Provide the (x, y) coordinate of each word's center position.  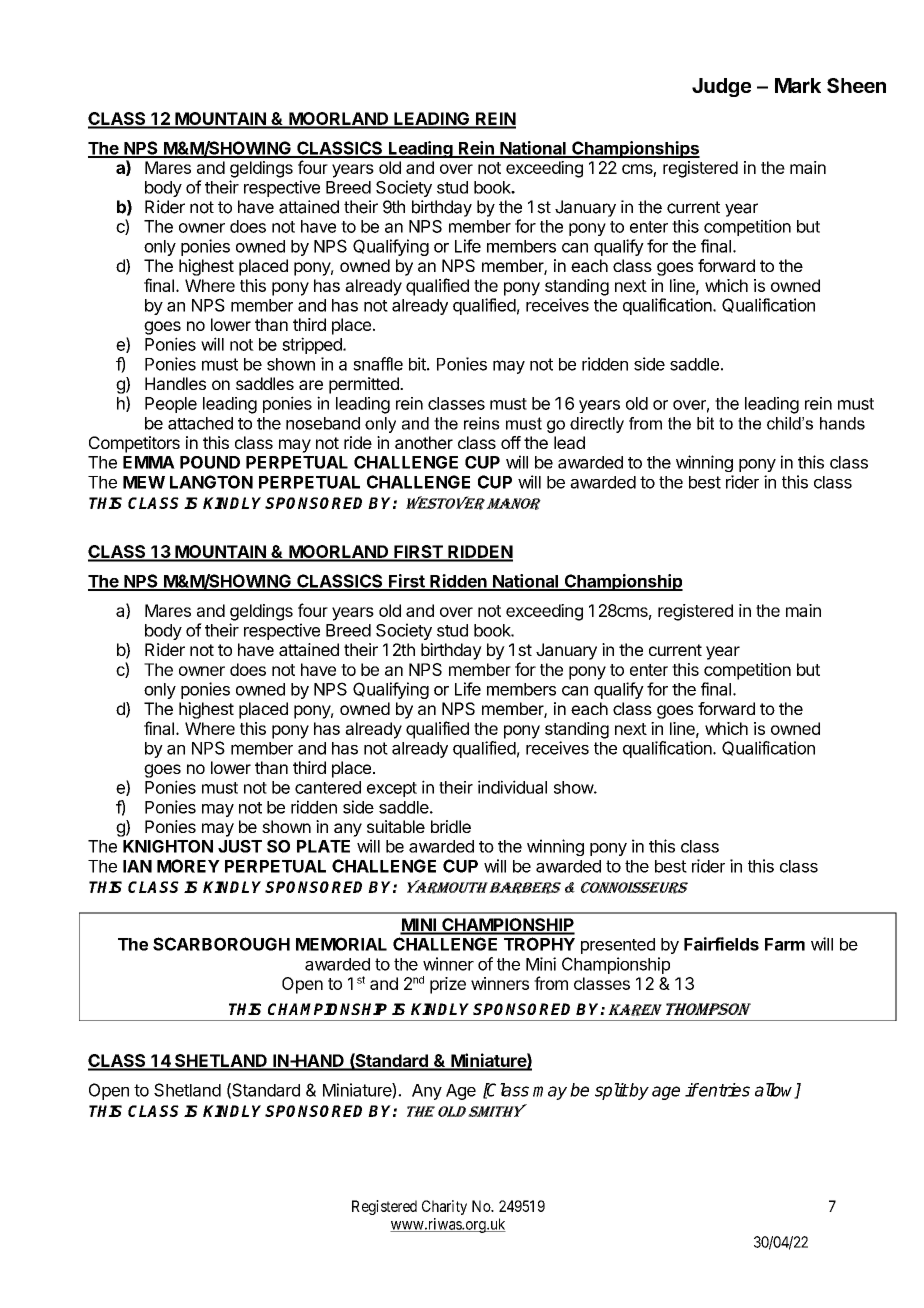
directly (597, 425)
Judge (721, 87)
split (611, 1091)
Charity (444, 1207)
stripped (313, 345)
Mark (798, 85)
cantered (328, 787)
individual (512, 787)
